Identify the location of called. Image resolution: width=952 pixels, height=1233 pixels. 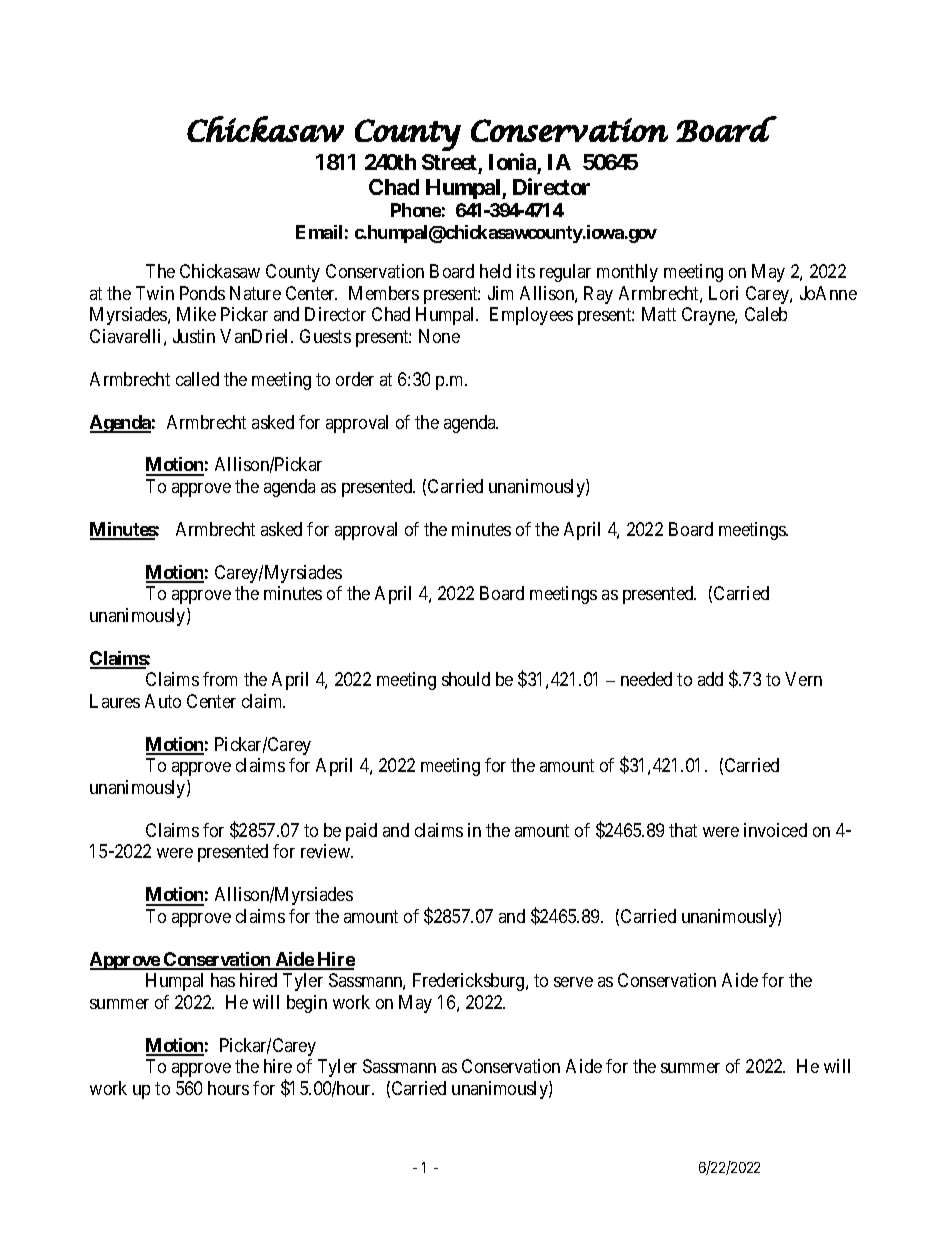
(197, 379).
